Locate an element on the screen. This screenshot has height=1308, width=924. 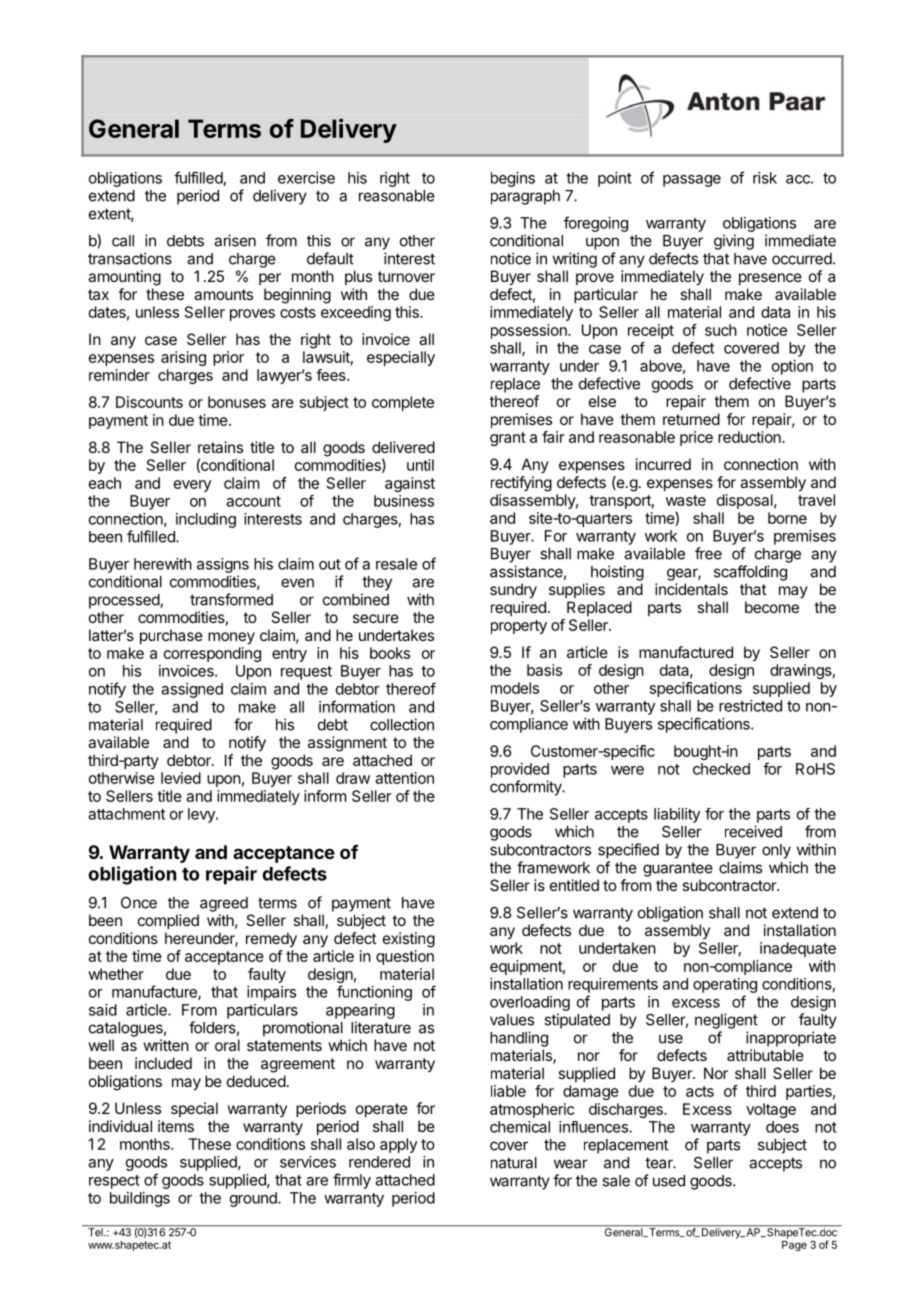
collection is located at coordinates (402, 724).
